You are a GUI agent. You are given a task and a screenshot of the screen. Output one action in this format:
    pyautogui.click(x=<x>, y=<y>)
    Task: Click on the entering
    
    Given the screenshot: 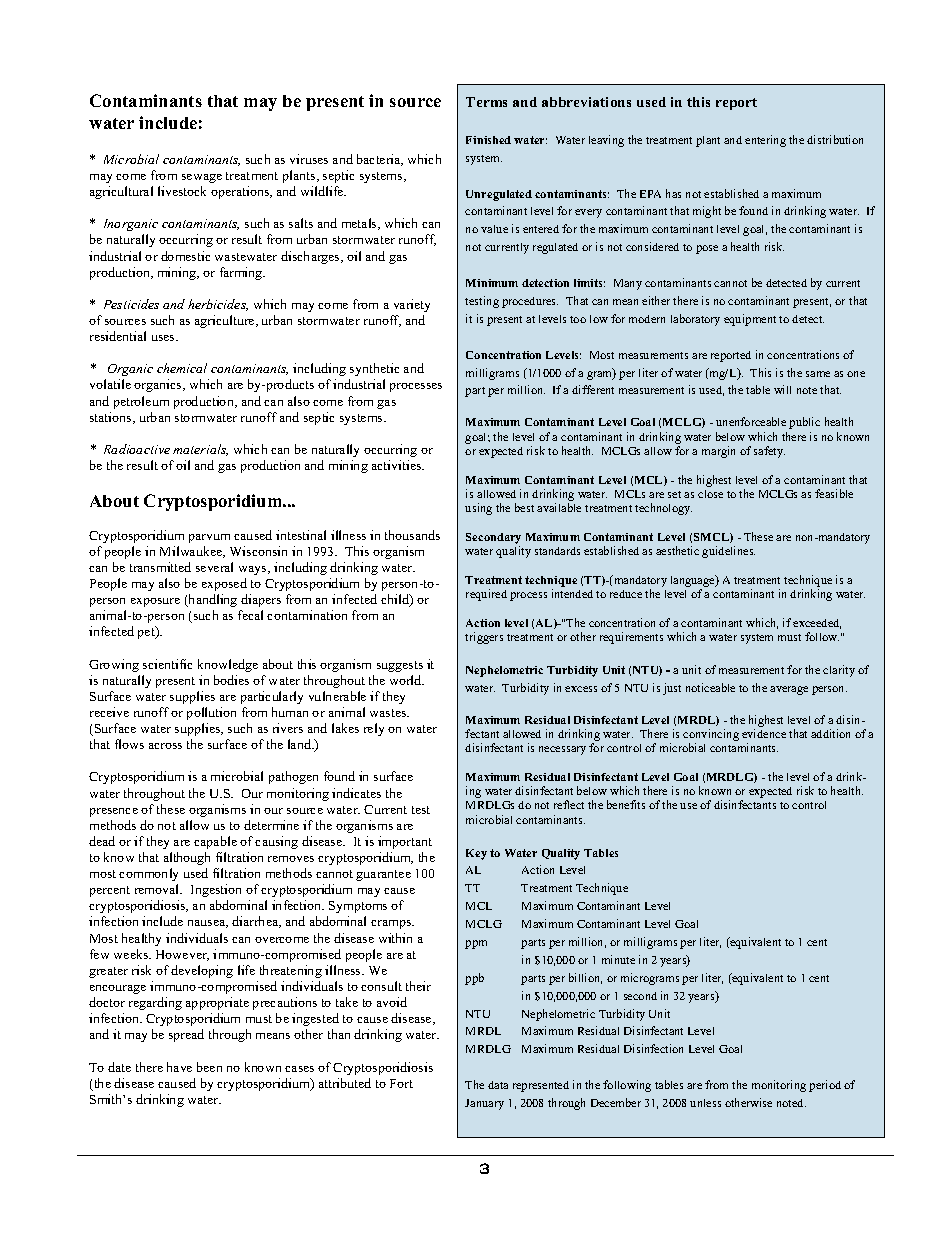 What is the action you would take?
    pyautogui.click(x=765, y=141)
